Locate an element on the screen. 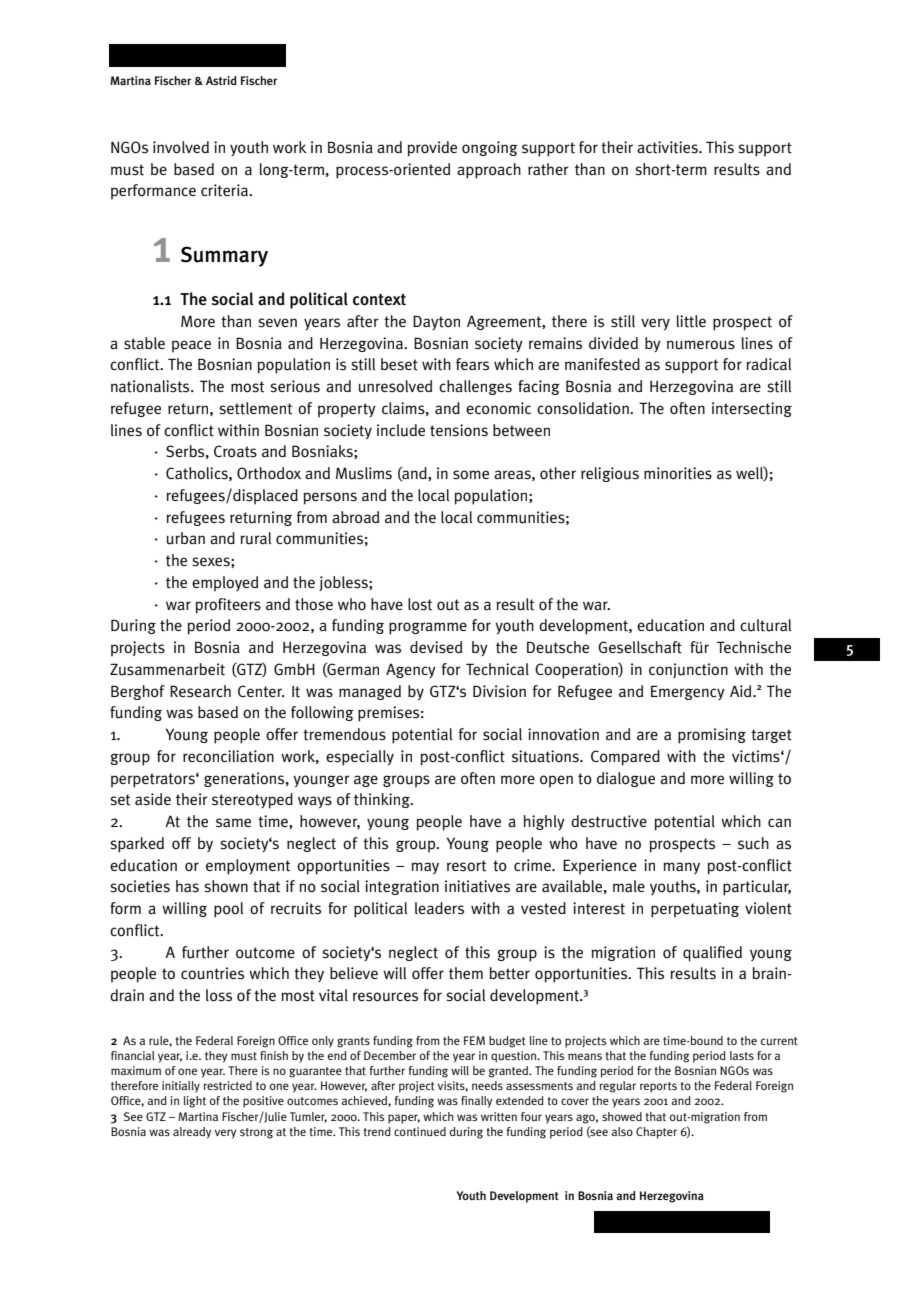 This screenshot has height=1308, width=924. profiteers is located at coordinates (228, 606).
